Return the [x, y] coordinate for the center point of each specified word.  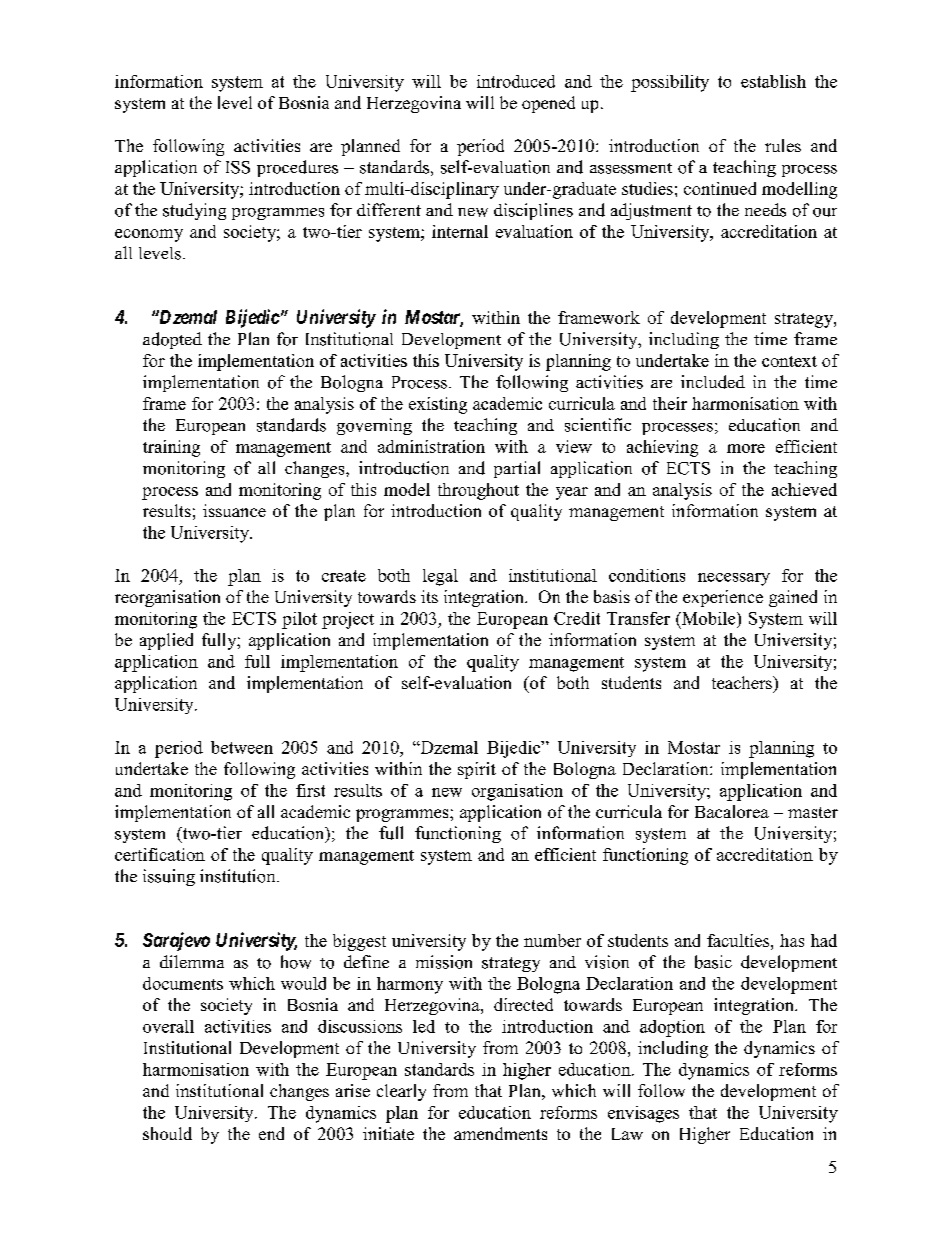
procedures [297, 168]
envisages [643, 1114]
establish [773, 81]
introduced [516, 81]
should [167, 1133]
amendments [500, 1133]
